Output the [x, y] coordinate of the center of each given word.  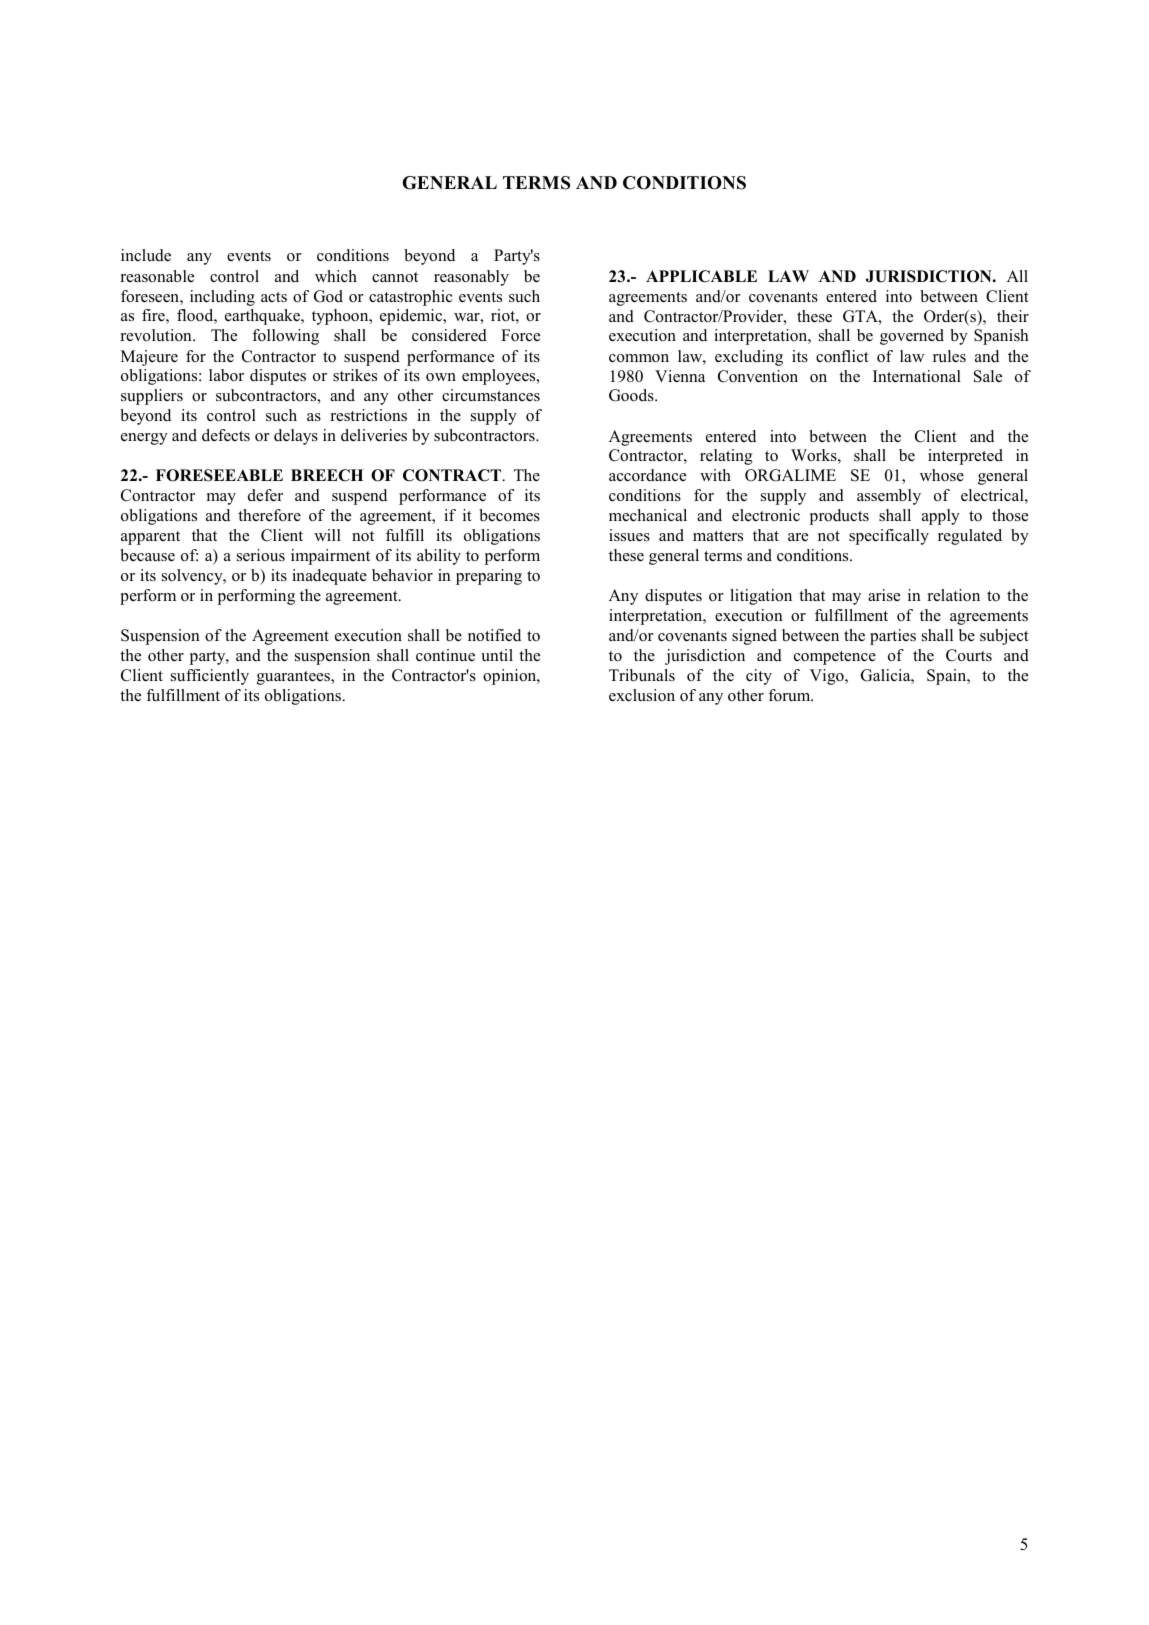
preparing [489, 577]
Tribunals [642, 675]
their [1013, 316]
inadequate [329, 577]
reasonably [471, 278]
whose [942, 475]
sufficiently [210, 677]
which [336, 276]
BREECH [327, 475]
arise [884, 595]
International [917, 376]
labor [226, 375]
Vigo [828, 677]
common [639, 358]
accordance [647, 475]
